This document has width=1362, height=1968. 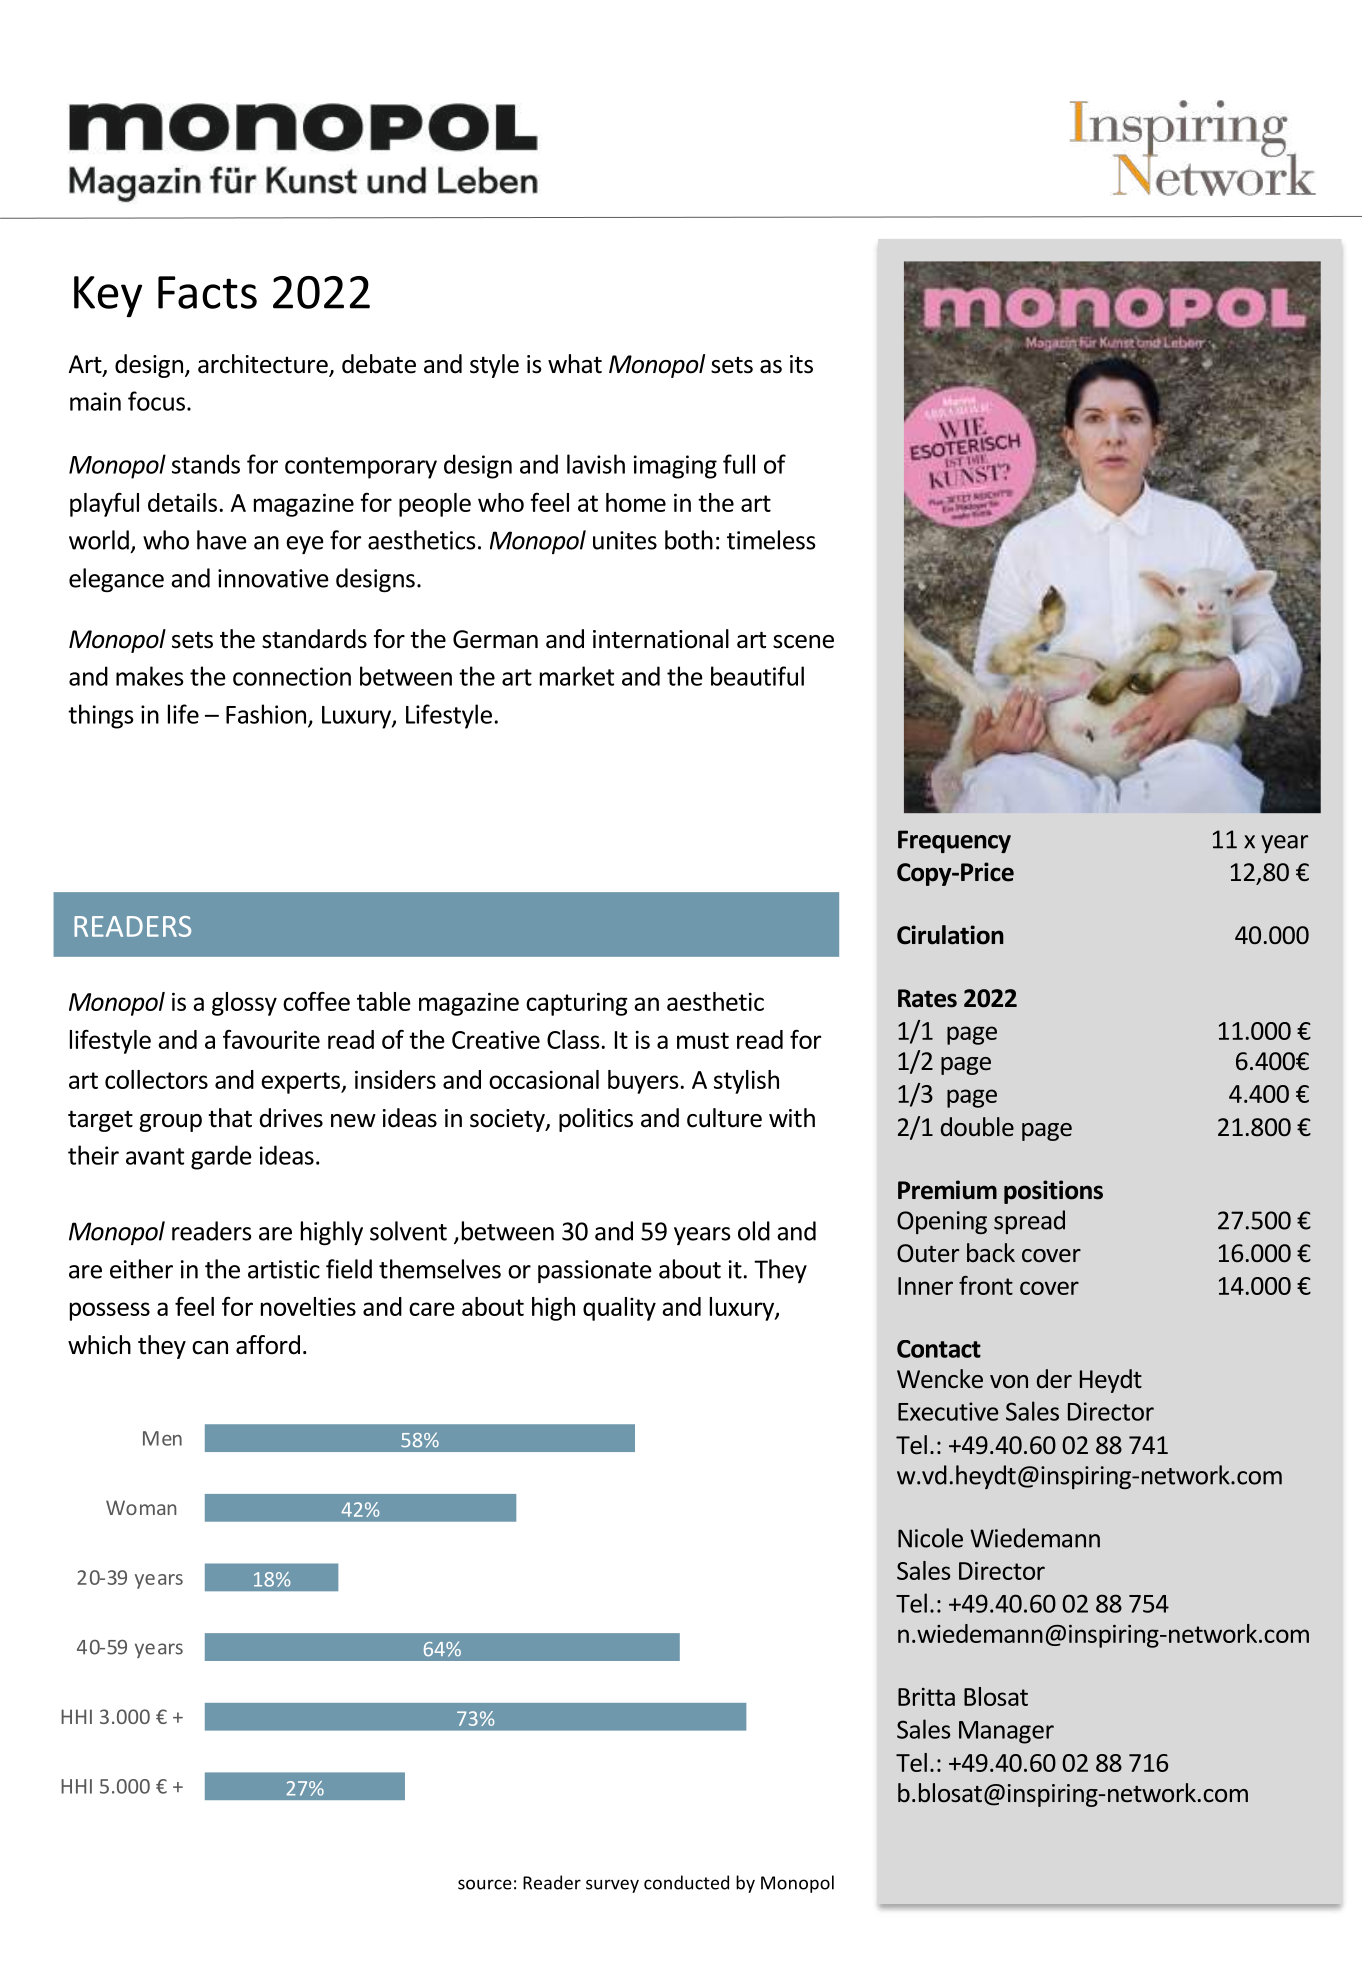 What do you see at coordinates (577, 1004) in the document?
I see `capturing` at bounding box center [577, 1004].
